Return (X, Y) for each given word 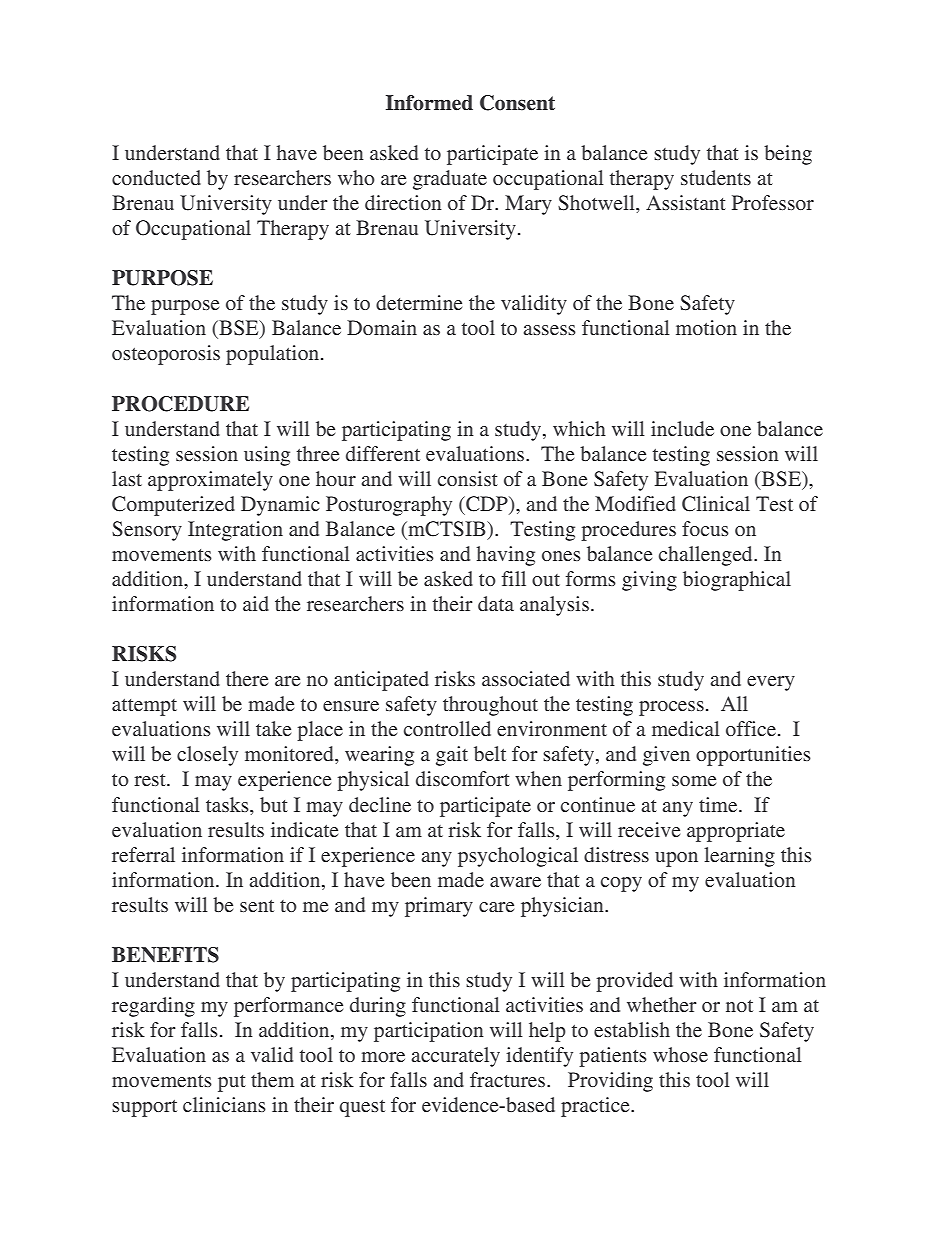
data (496, 603)
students (716, 177)
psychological (518, 857)
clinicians (224, 1104)
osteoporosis (166, 355)
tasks (228, 804)
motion (706, 327)
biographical (737, 581)
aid (256, 603)
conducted (156, 177)
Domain (382, 327)
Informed (429, 103)
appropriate (736, 832)
